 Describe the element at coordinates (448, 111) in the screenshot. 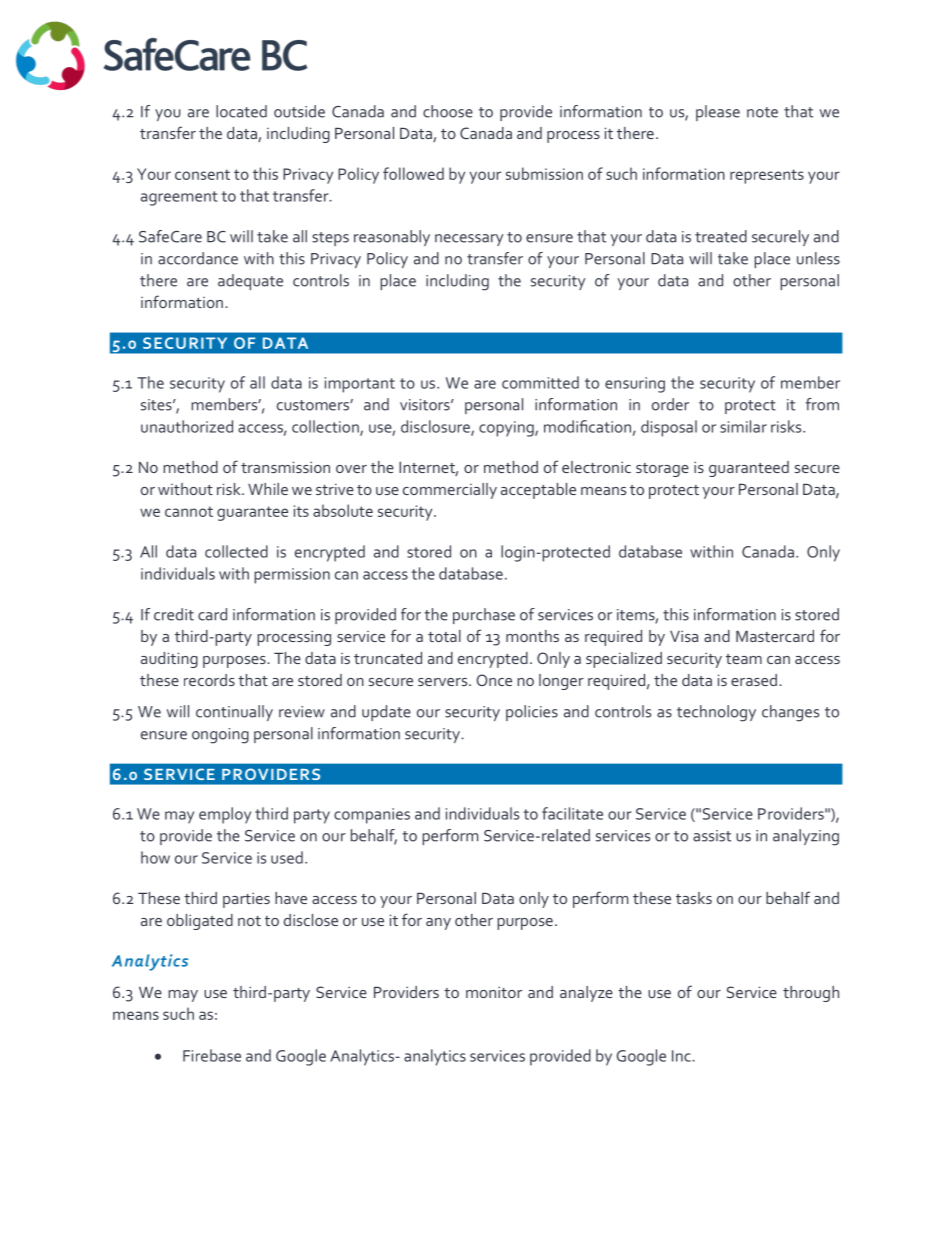

I see `choose` at that location.
